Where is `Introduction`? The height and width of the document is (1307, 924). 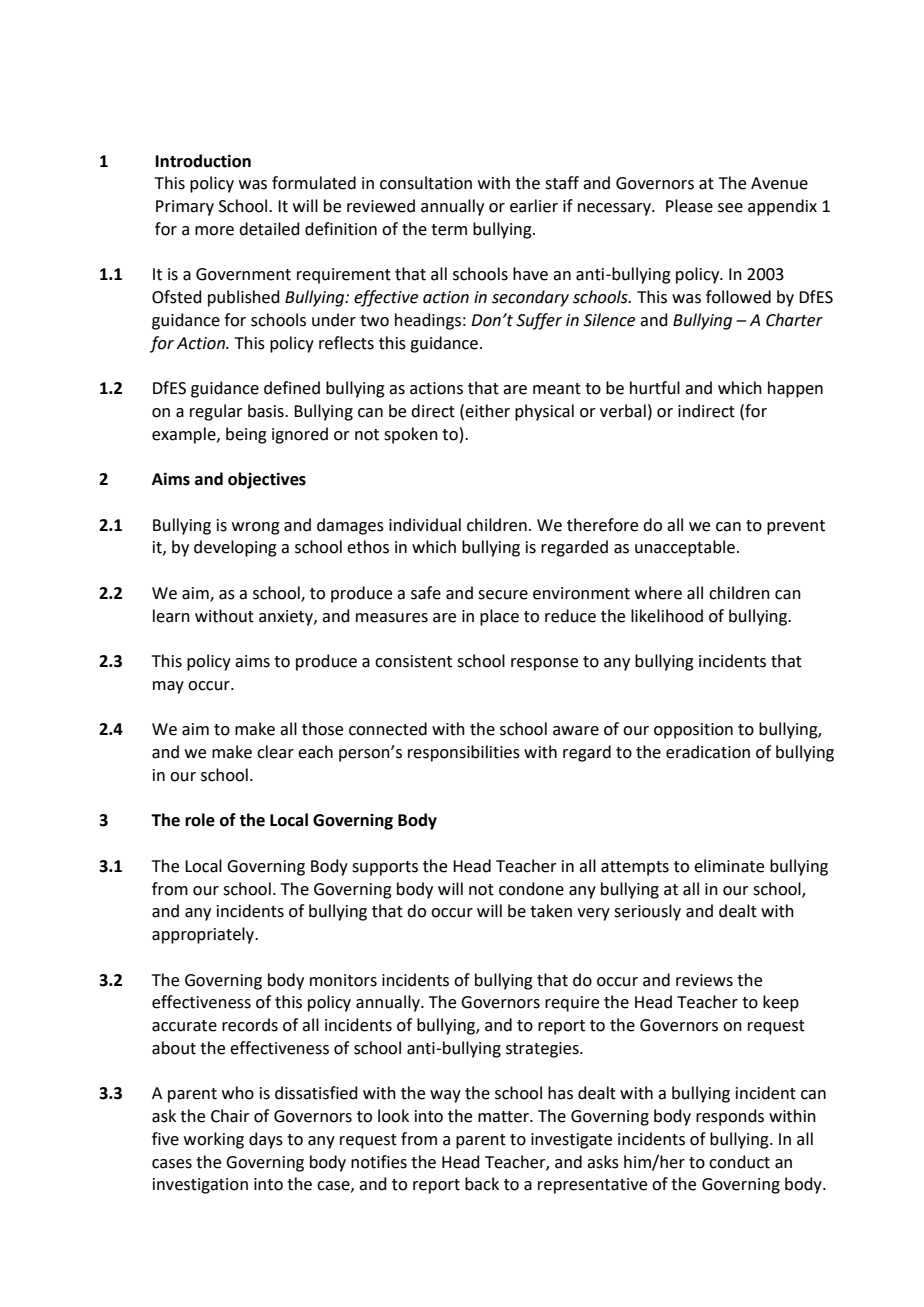 Introduction is located at coordinates (203, 161).
